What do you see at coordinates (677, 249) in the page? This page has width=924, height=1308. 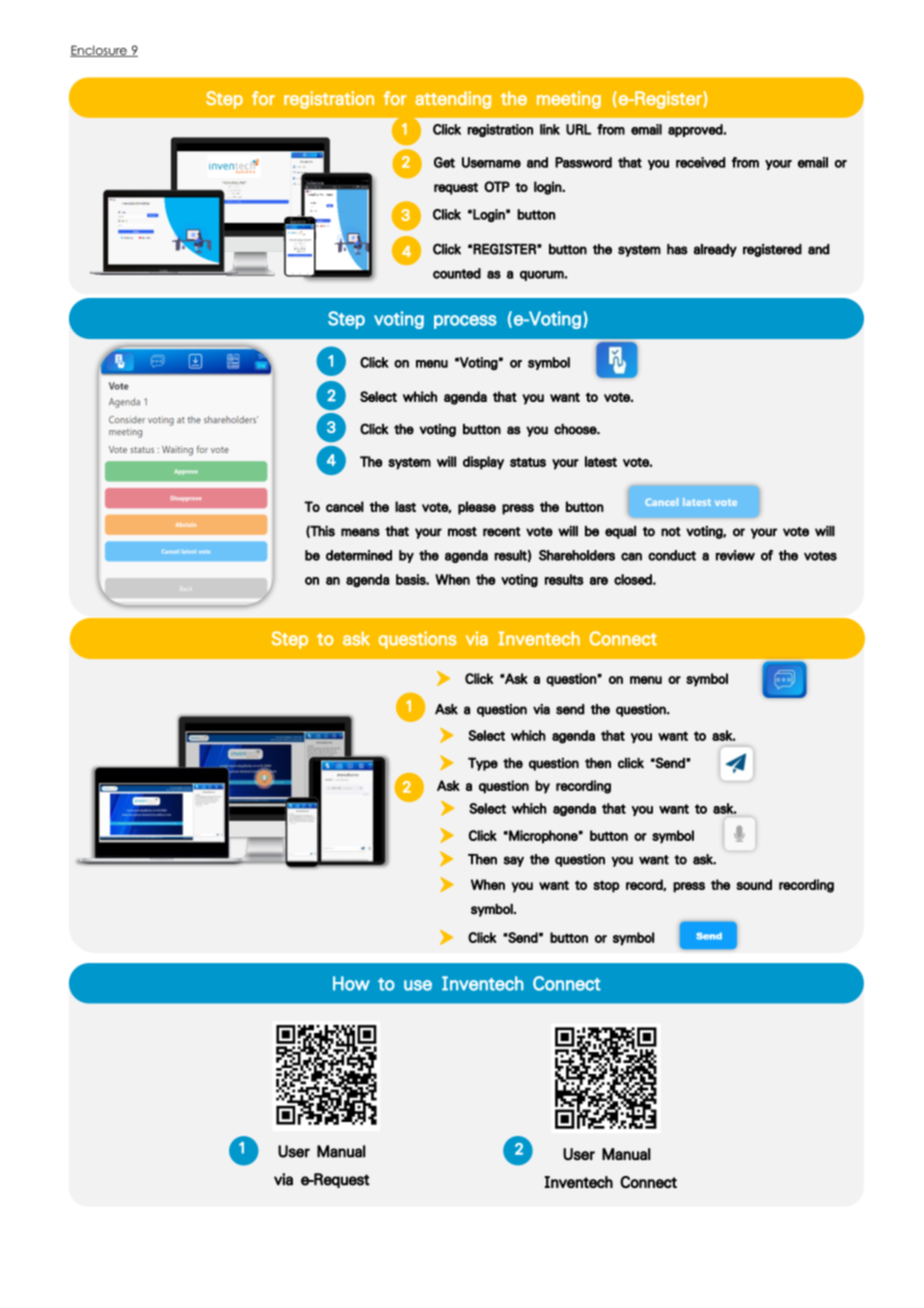 I see `has` at bounding box center [677, 249].
